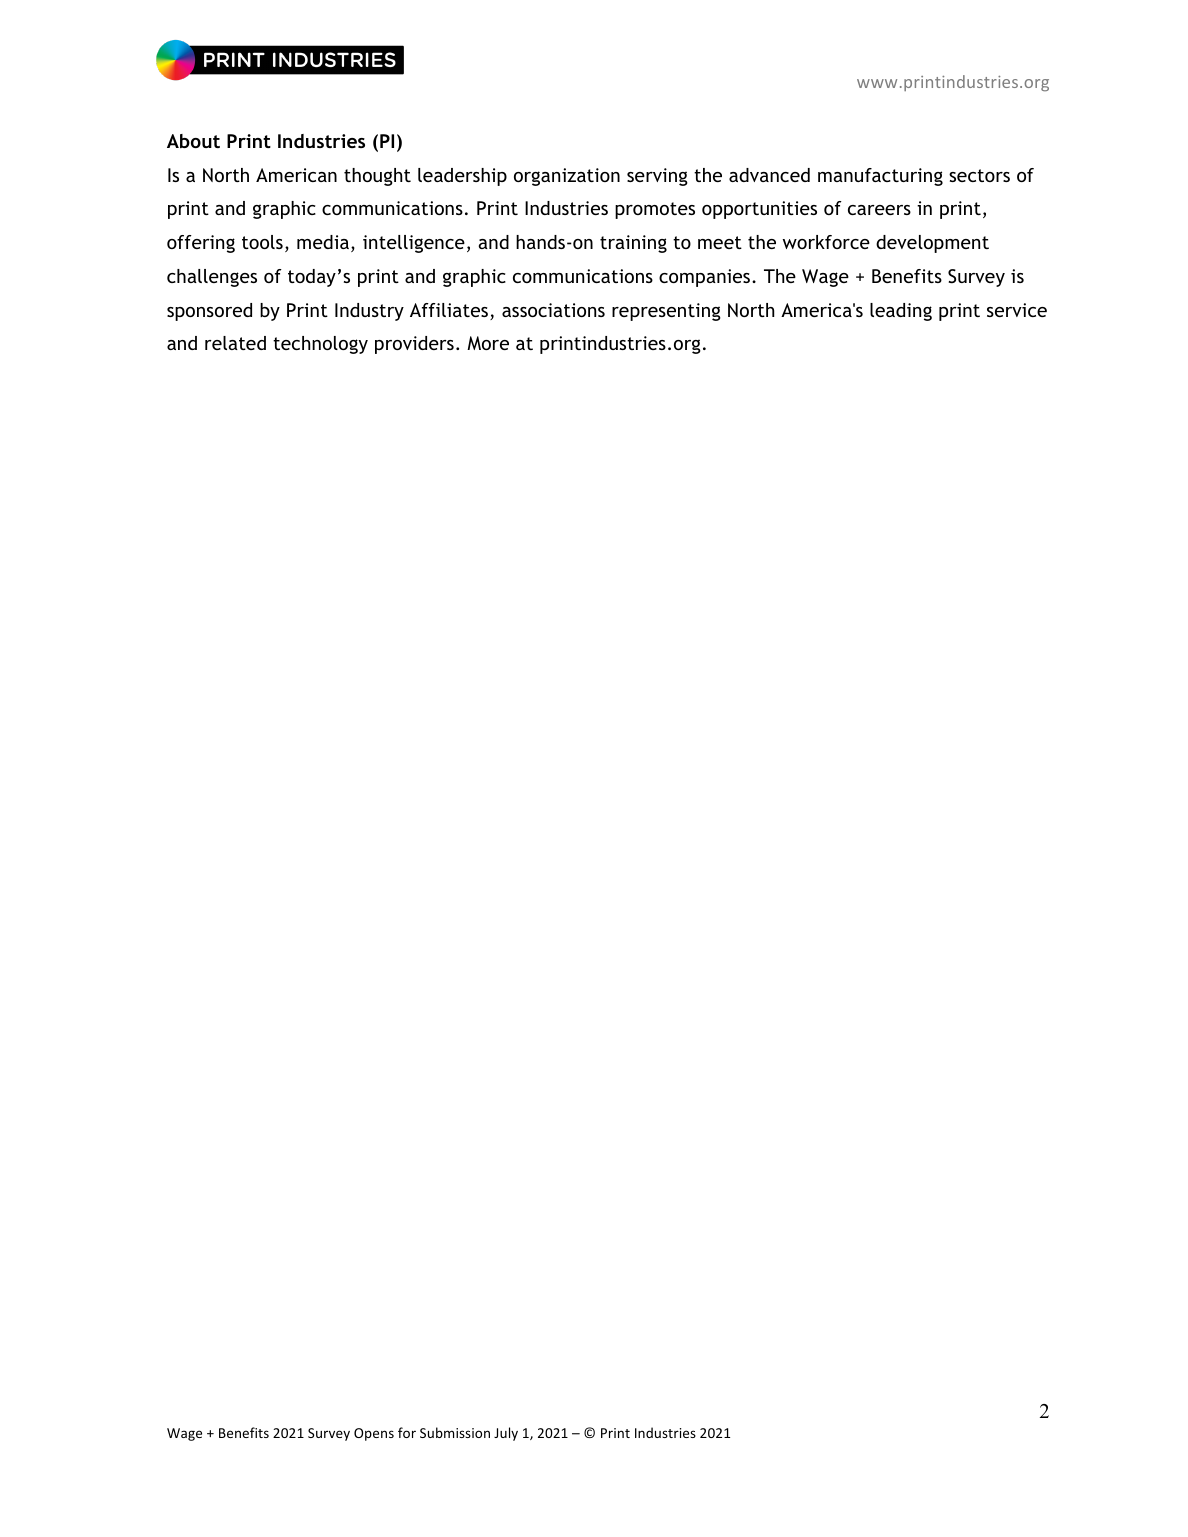 The height and width of the screenshot is (1537, 1188). I want to click on leading, so click(901, 312).
